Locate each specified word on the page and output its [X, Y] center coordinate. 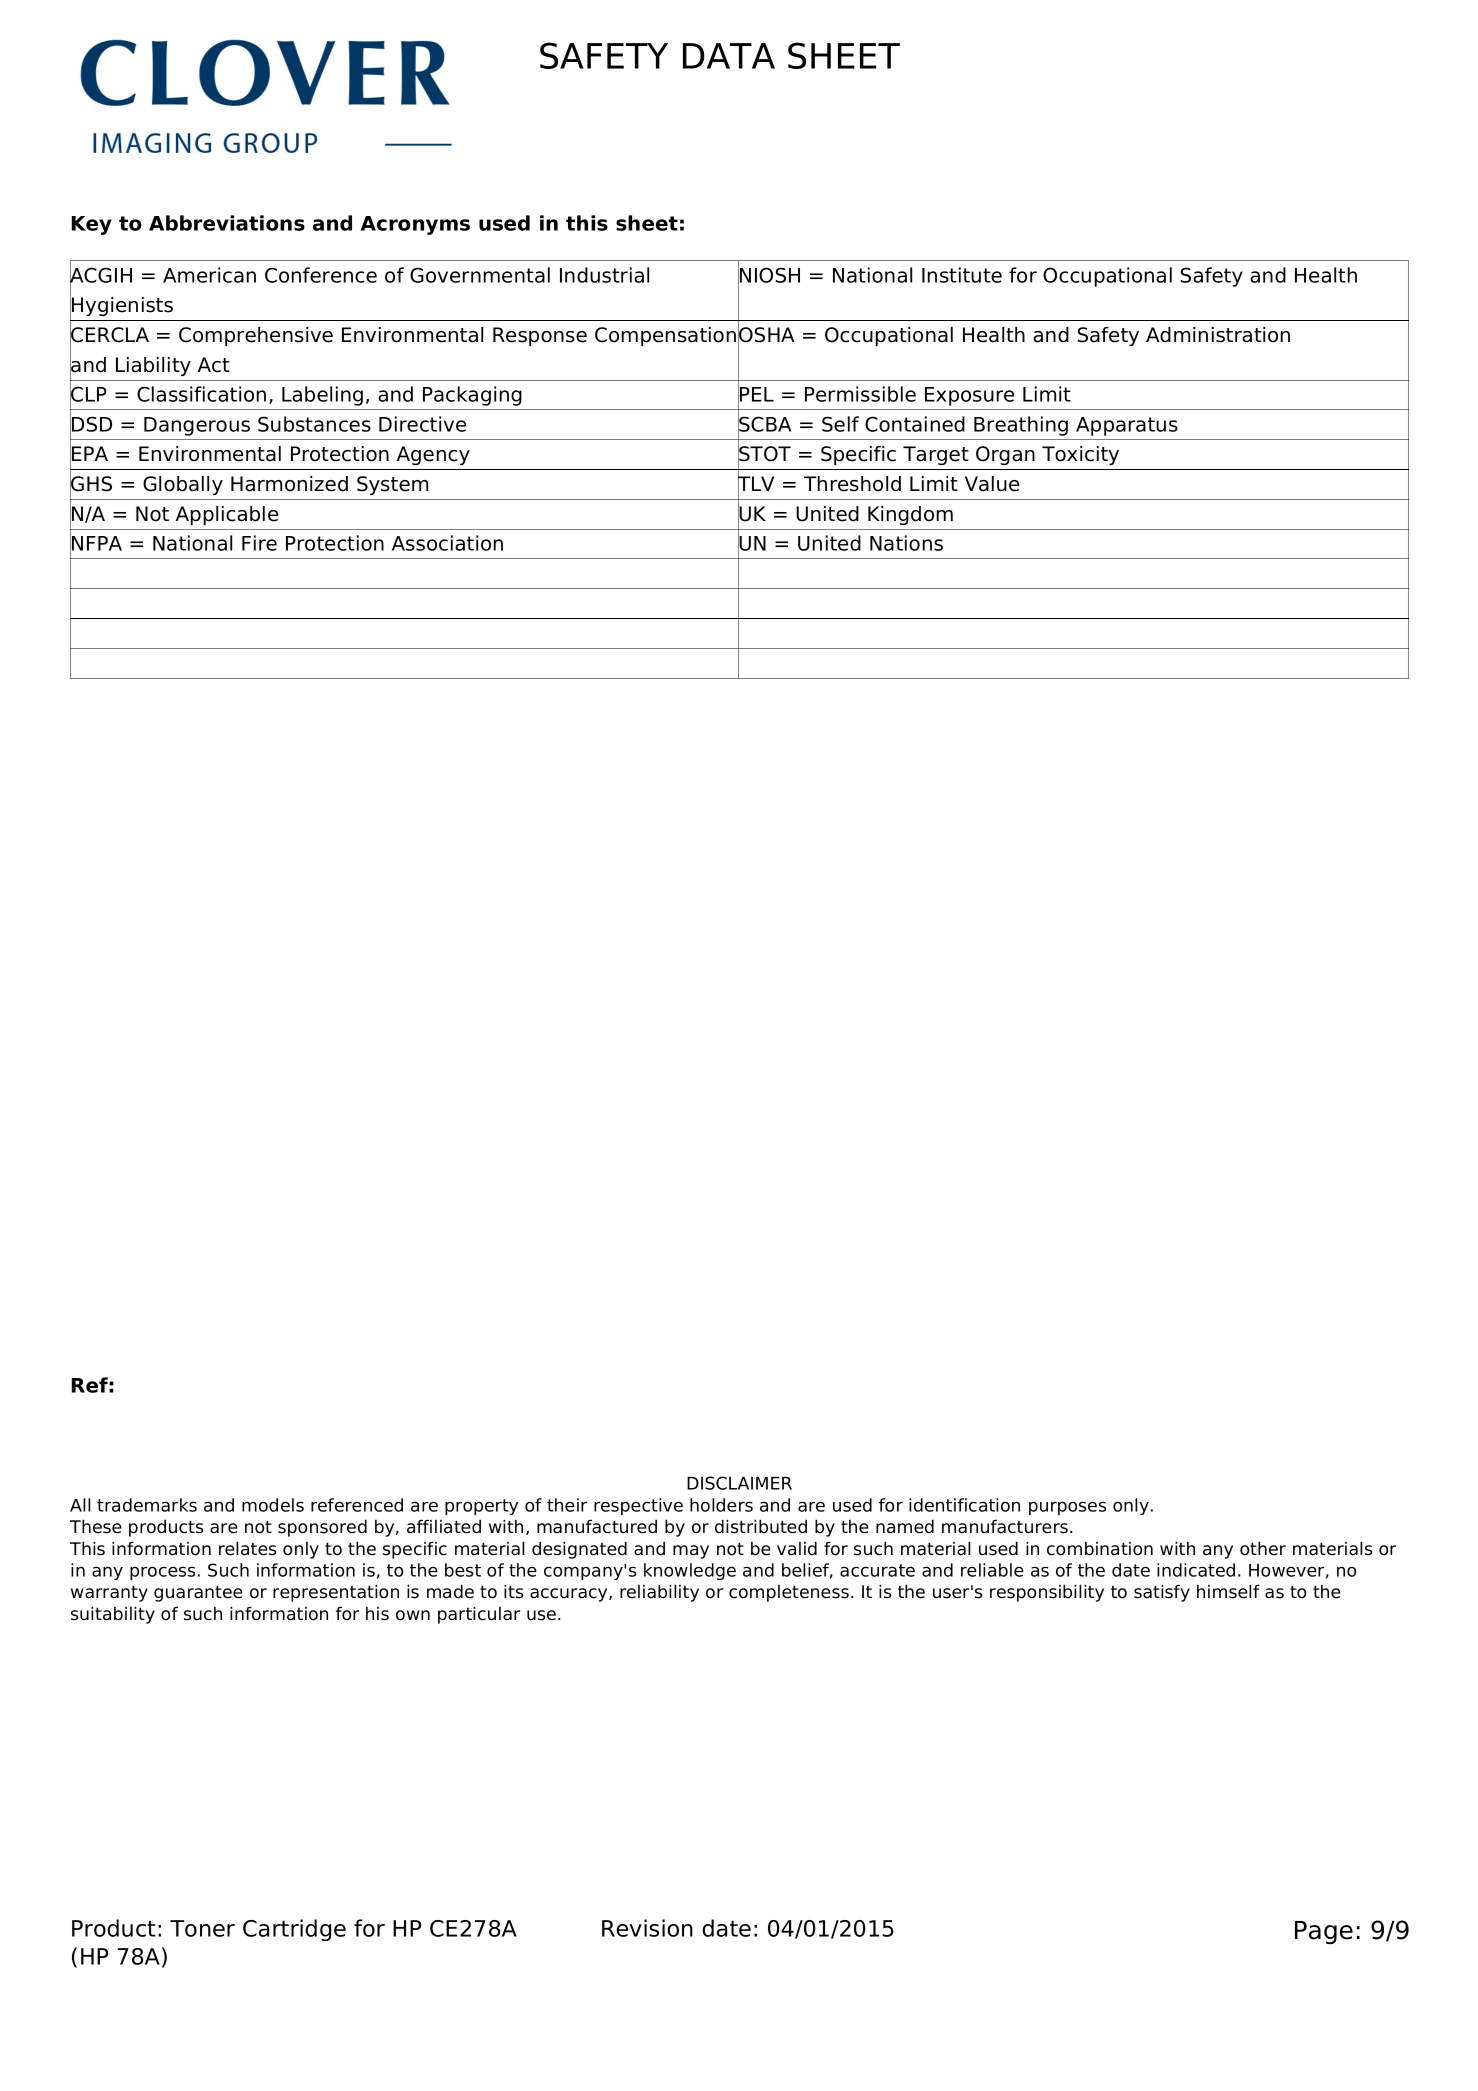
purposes [1067, 1508]
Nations [906, 543]
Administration [1218, 335]
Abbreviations [227, 223]
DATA [729, 56]
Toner [202, 1928]
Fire [259, 543]
